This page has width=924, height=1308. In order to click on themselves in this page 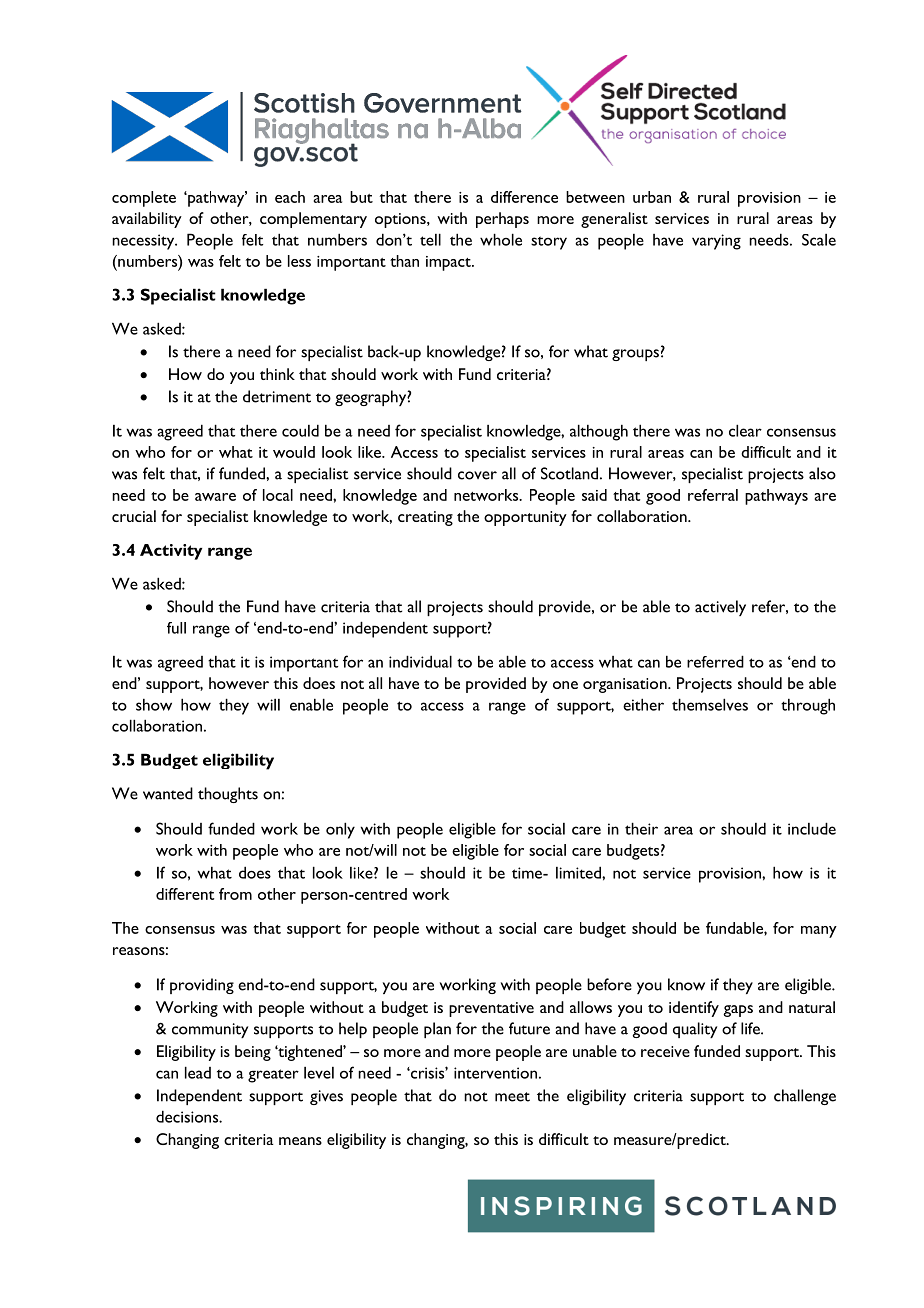, I will do `click(710, 704)`.
